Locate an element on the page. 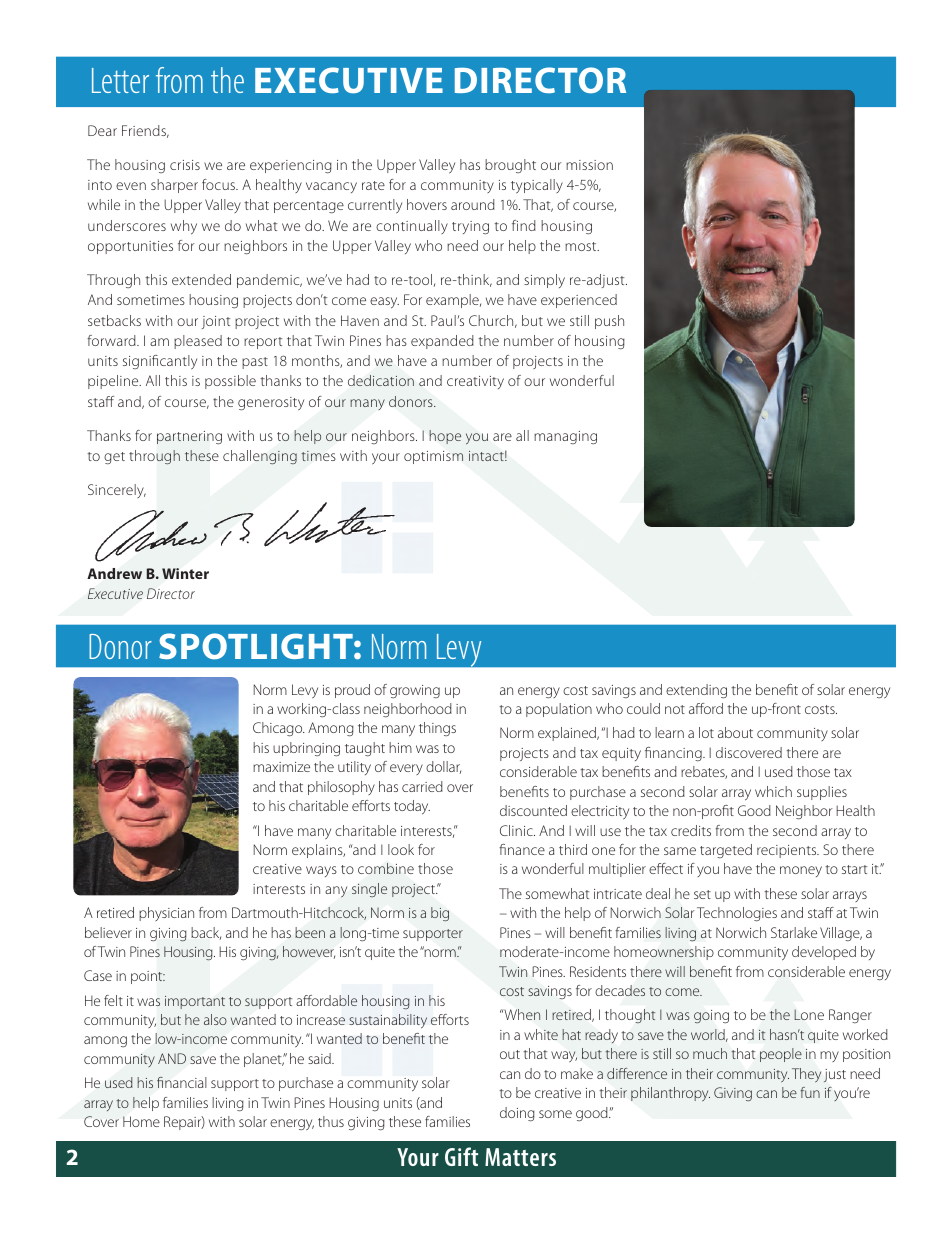  push is located at coordinates (609, 322).
